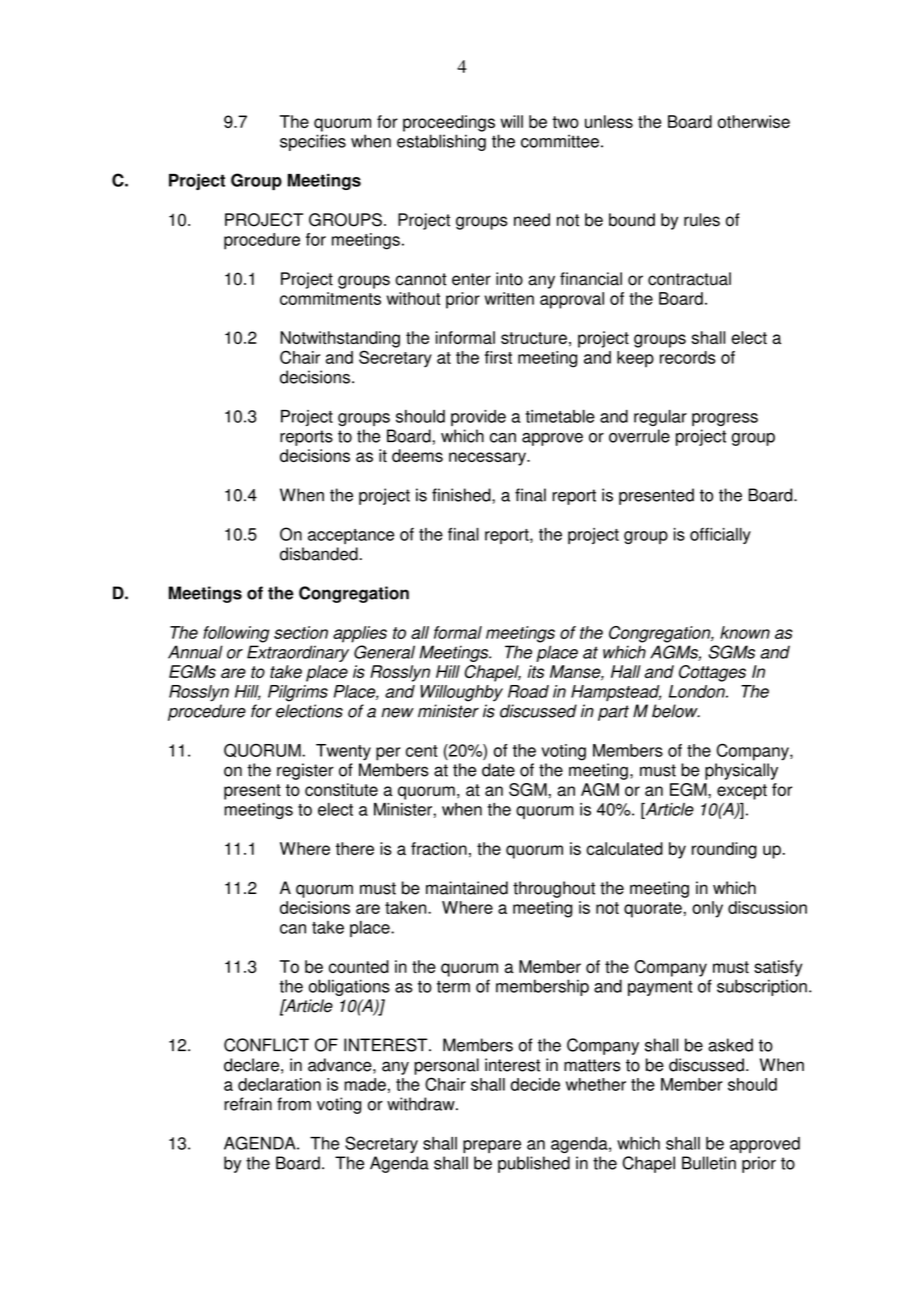  Describe the element at coordinates (248, 1104) in the image. I see `refrain` at that location.
